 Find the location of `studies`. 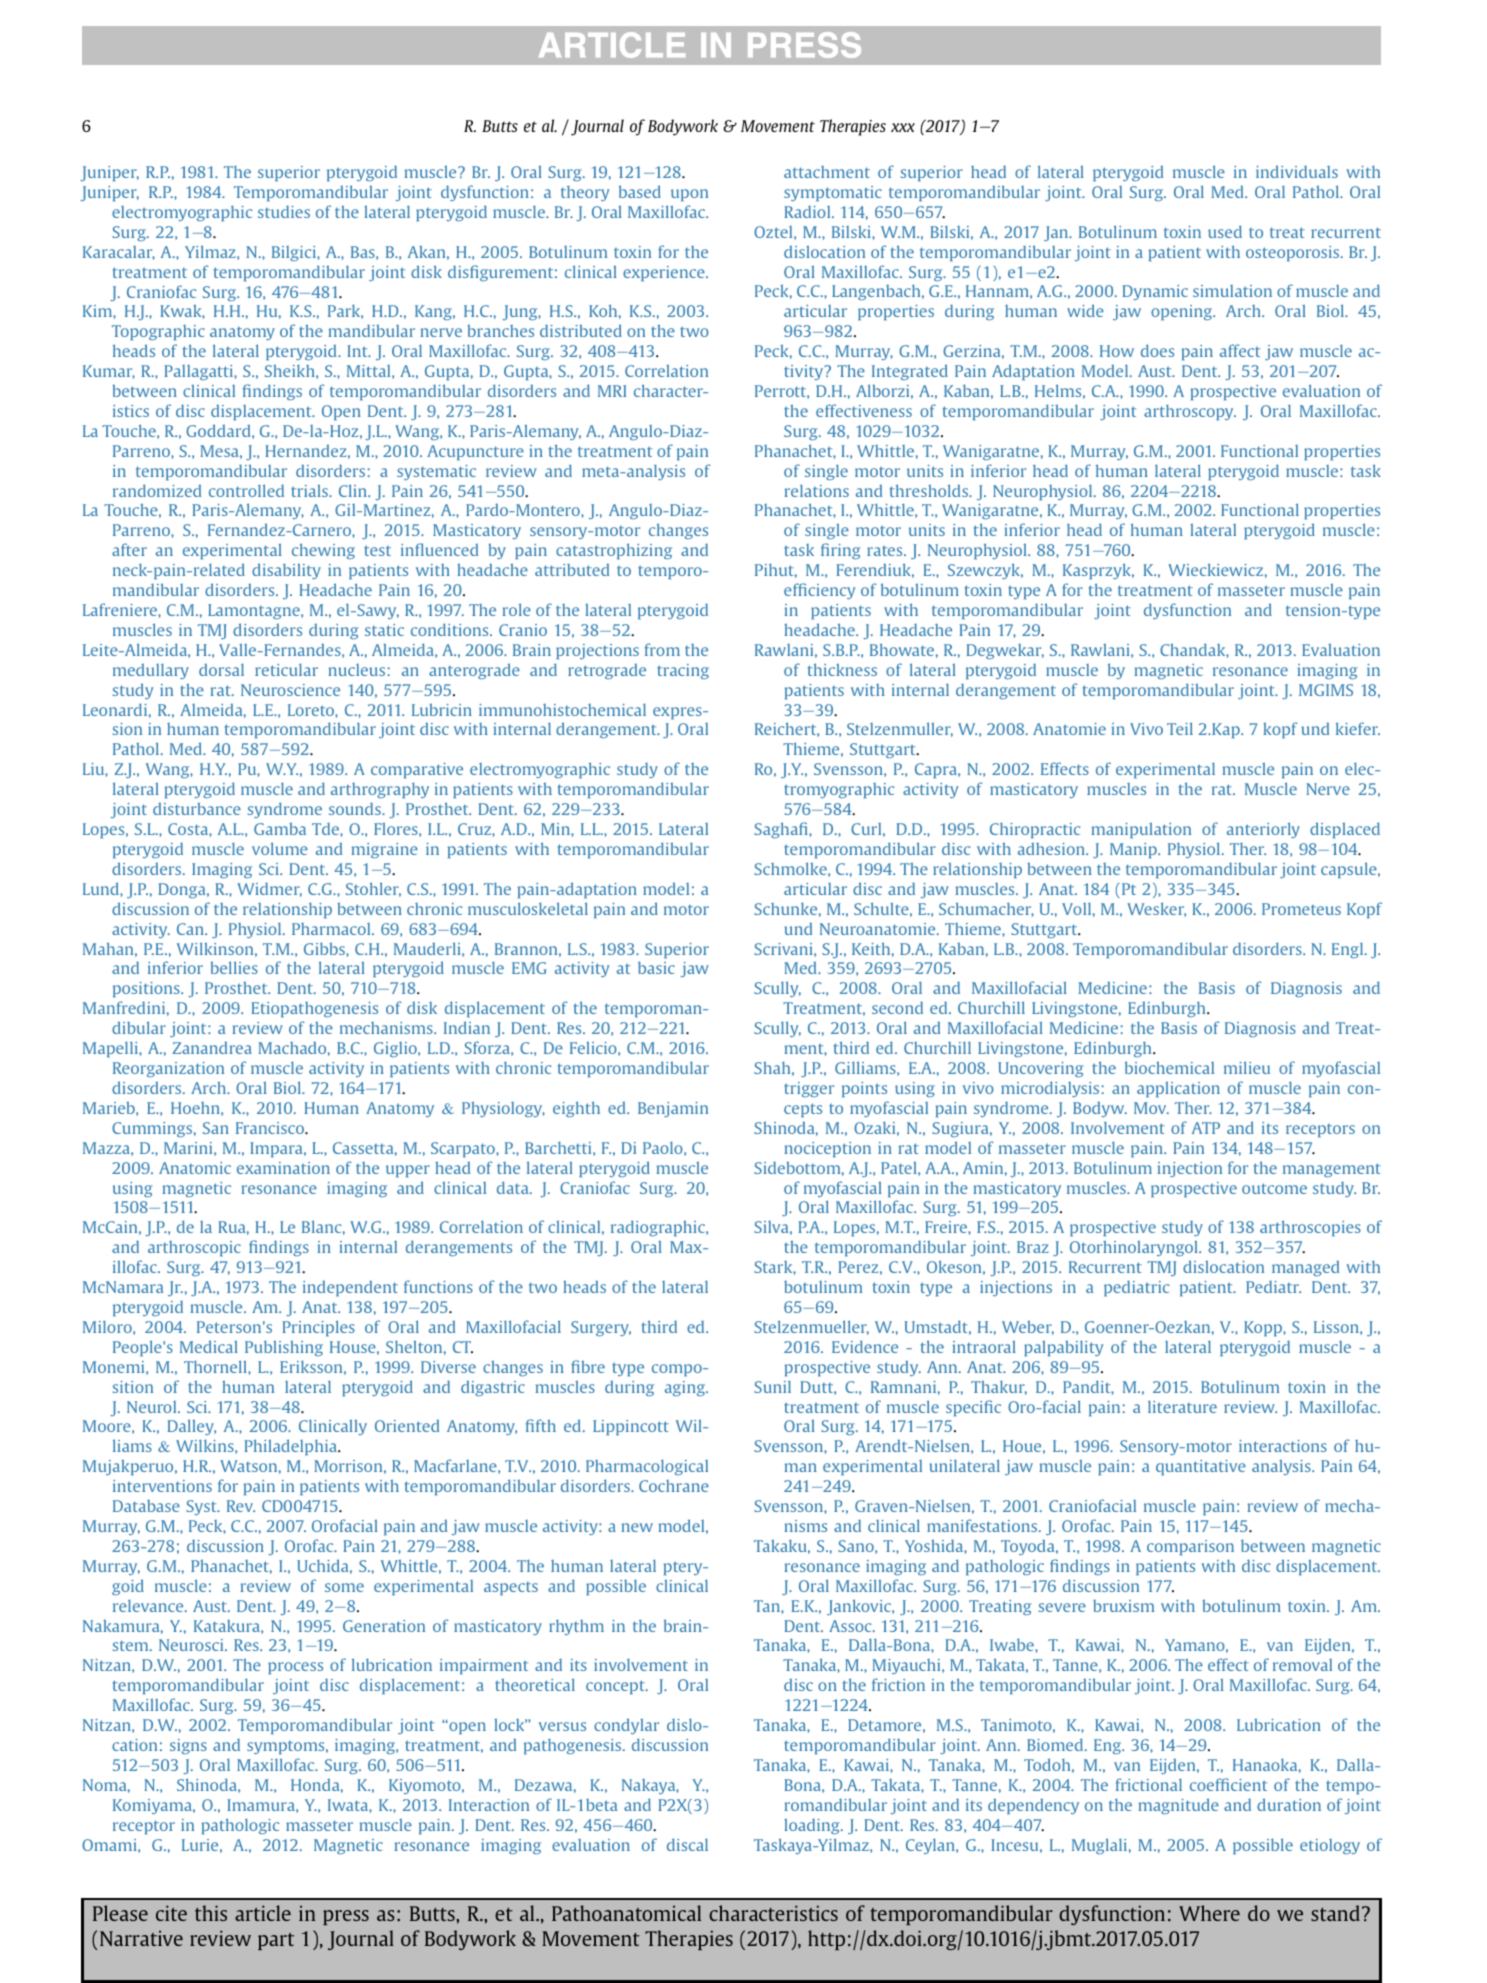

studies is located at coordinates (284, 212).
